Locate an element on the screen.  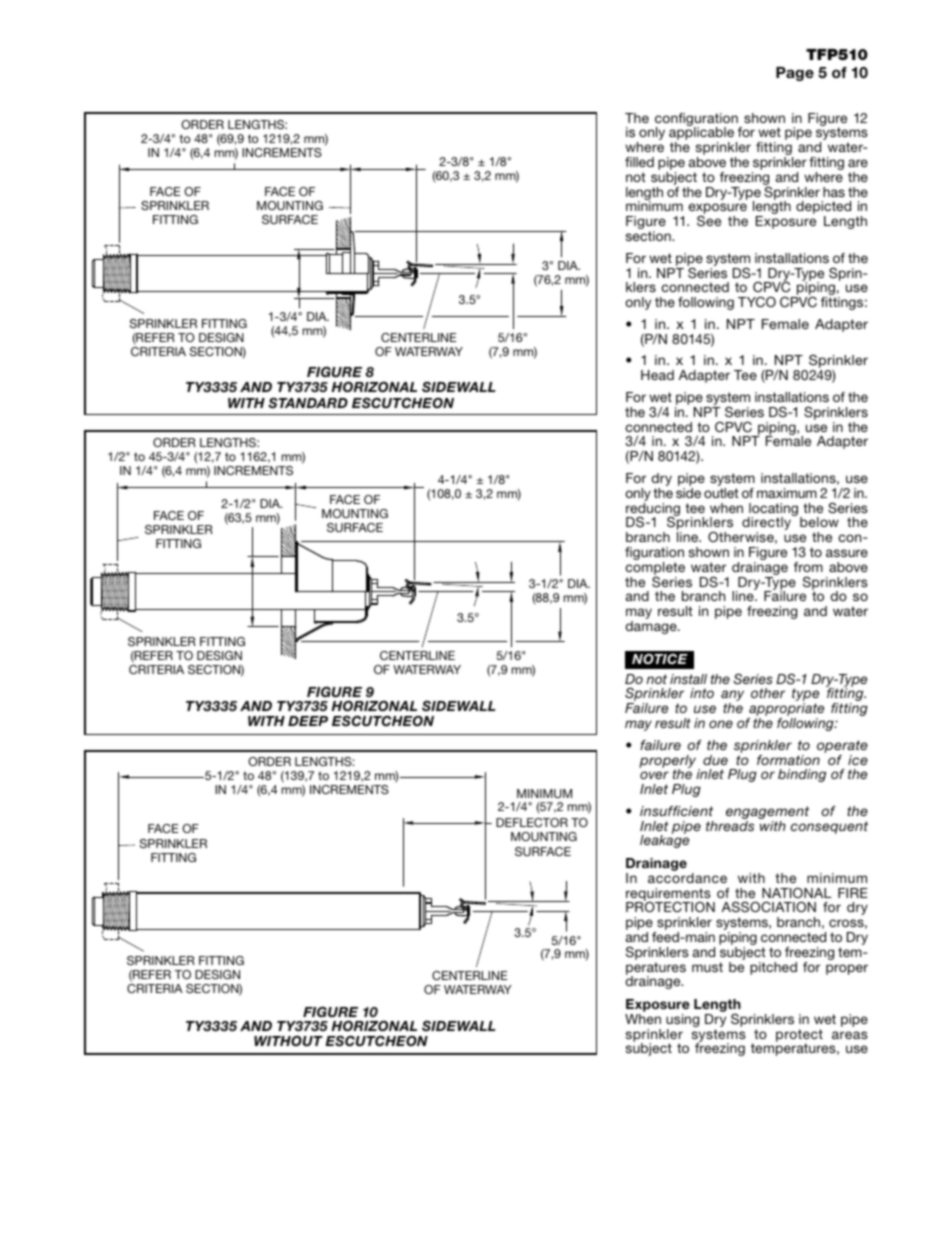
Head is located at coordinates (657, 375).
